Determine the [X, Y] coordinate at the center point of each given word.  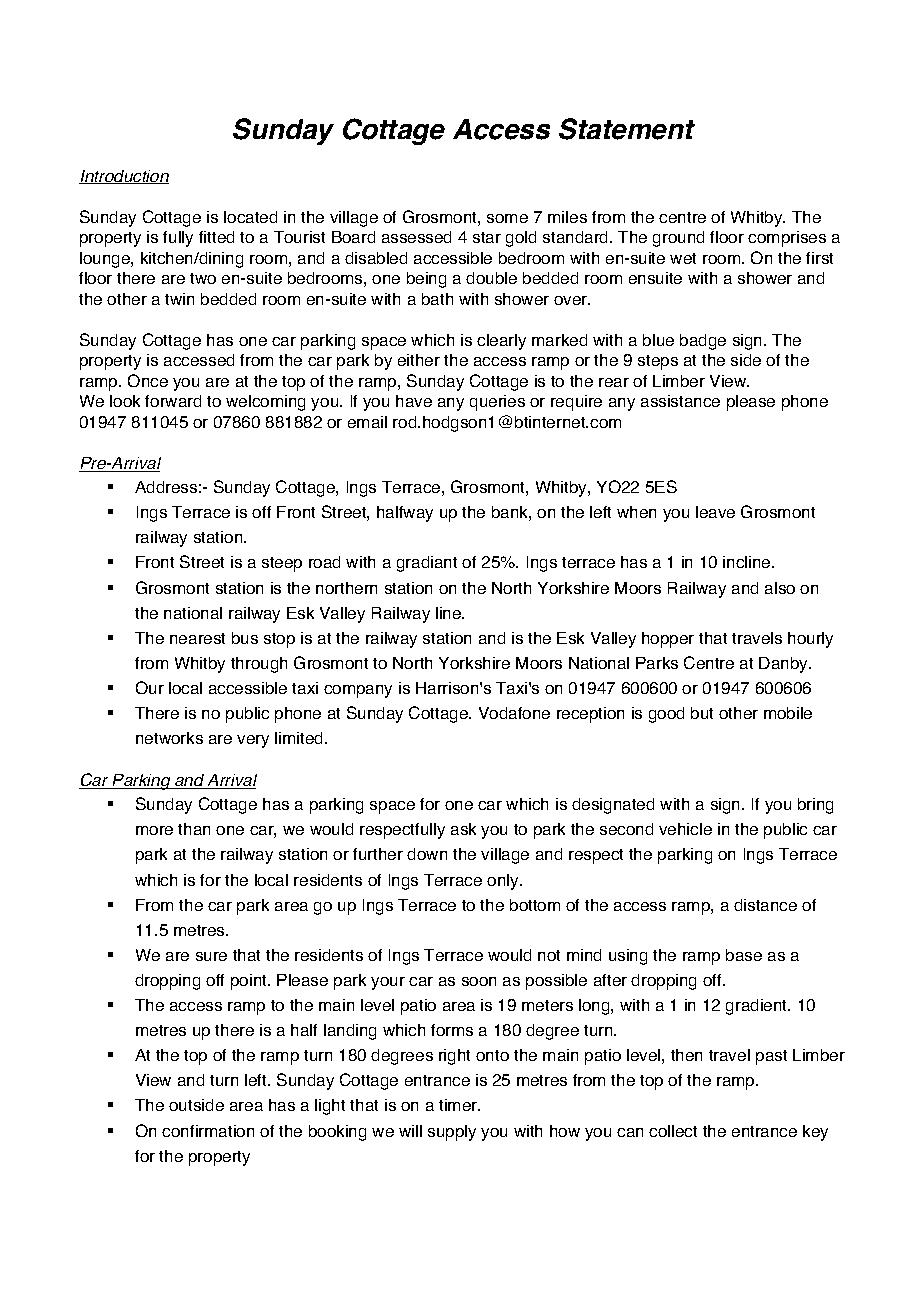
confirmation [208, 1131]
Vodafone [514, 713]
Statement [627, 129]
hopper [668, 640]
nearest [197, 638]
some [507, 218]
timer [459, 1105]
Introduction [124, 177]
